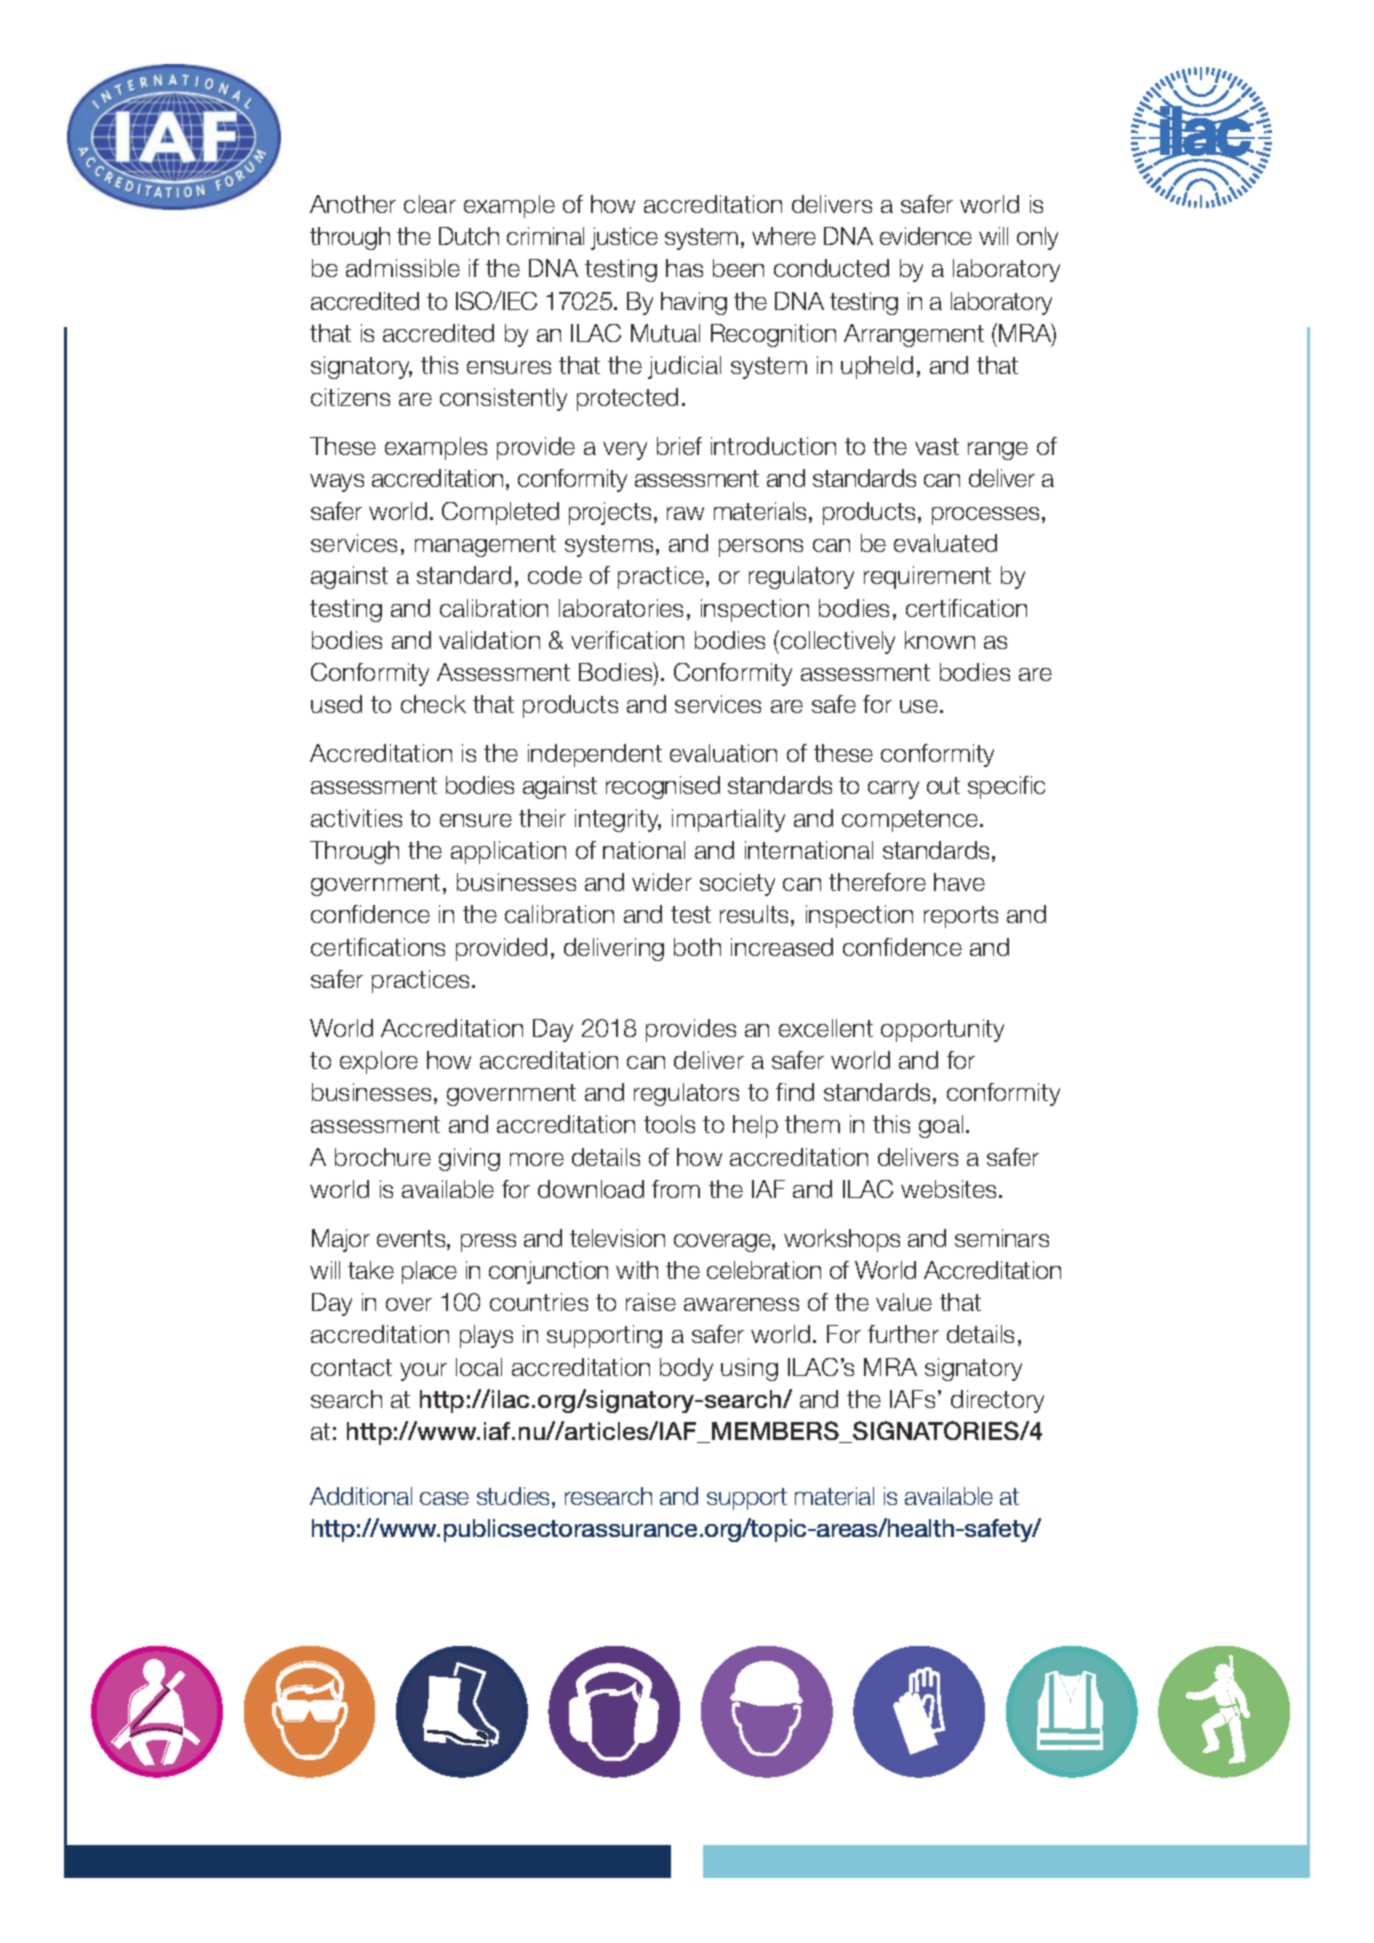 This screenshot has width=1374, height=1943. I want to click on case, so click(444, 1498).
